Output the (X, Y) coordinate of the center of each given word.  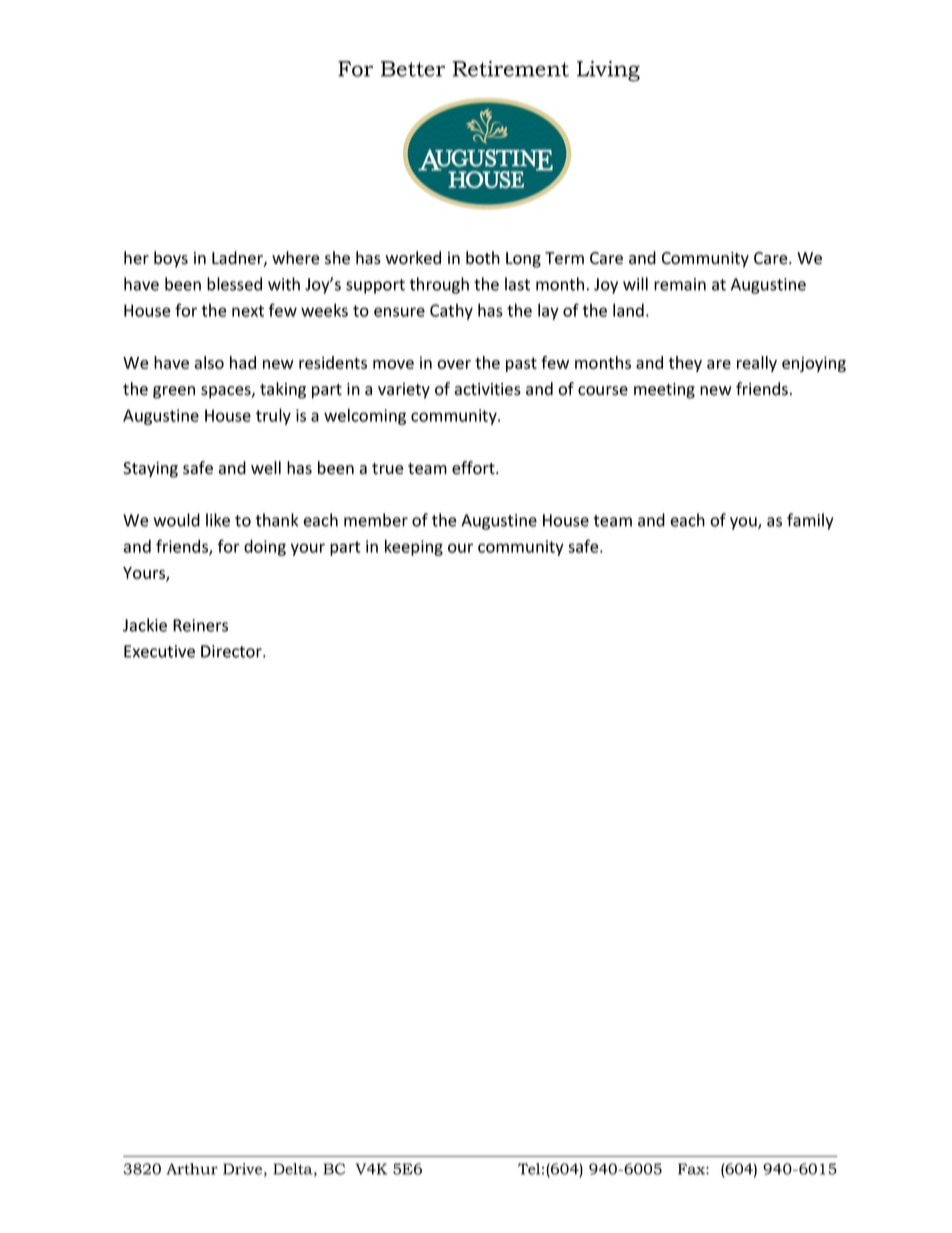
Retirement (510, 69)
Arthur (192, 1169)
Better (413, 69)
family (810, 521)
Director (232, 651)
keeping (414, 547)
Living (608, 71)
